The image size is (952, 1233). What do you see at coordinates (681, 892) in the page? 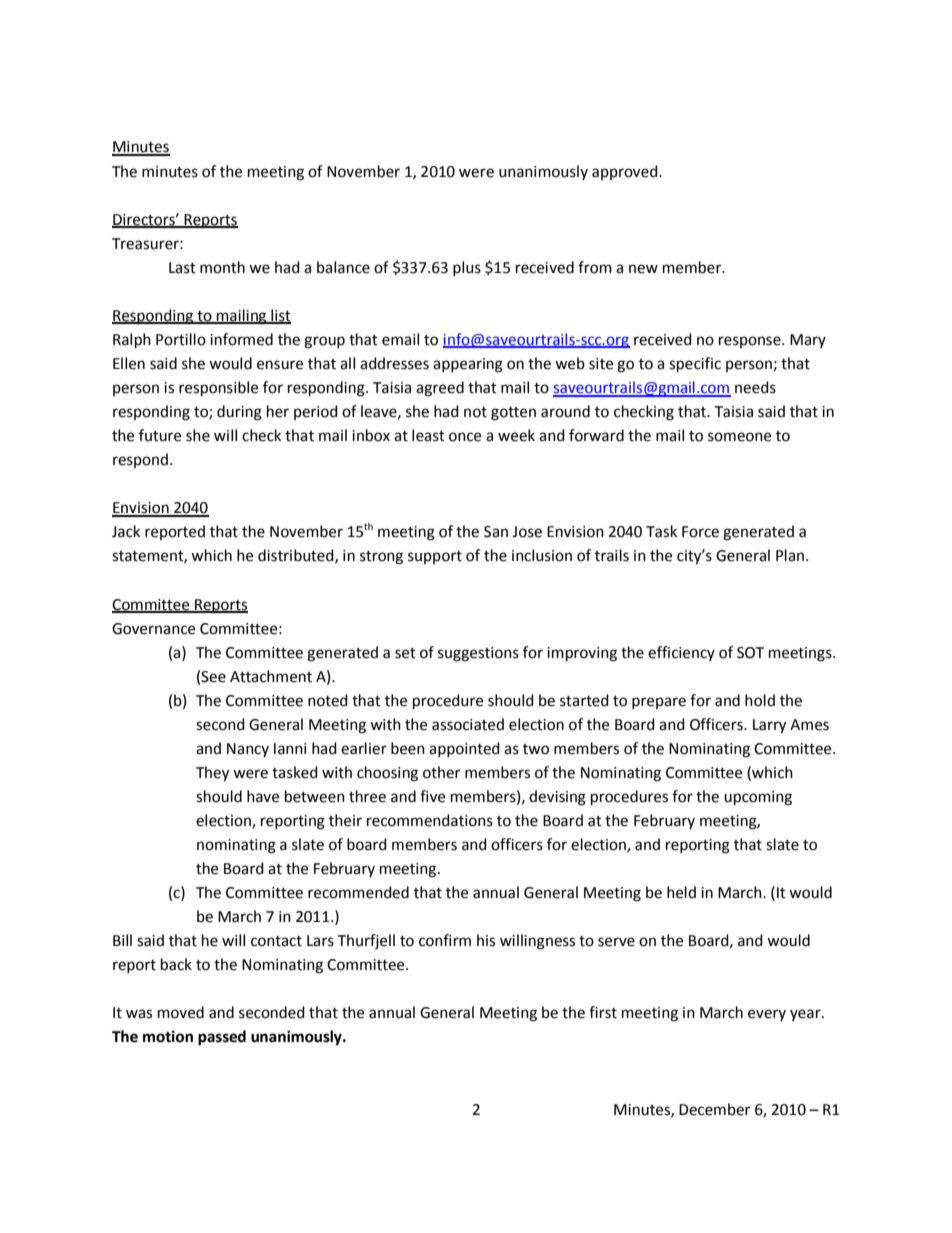
I see `held` at bounding box center [681, 892].
